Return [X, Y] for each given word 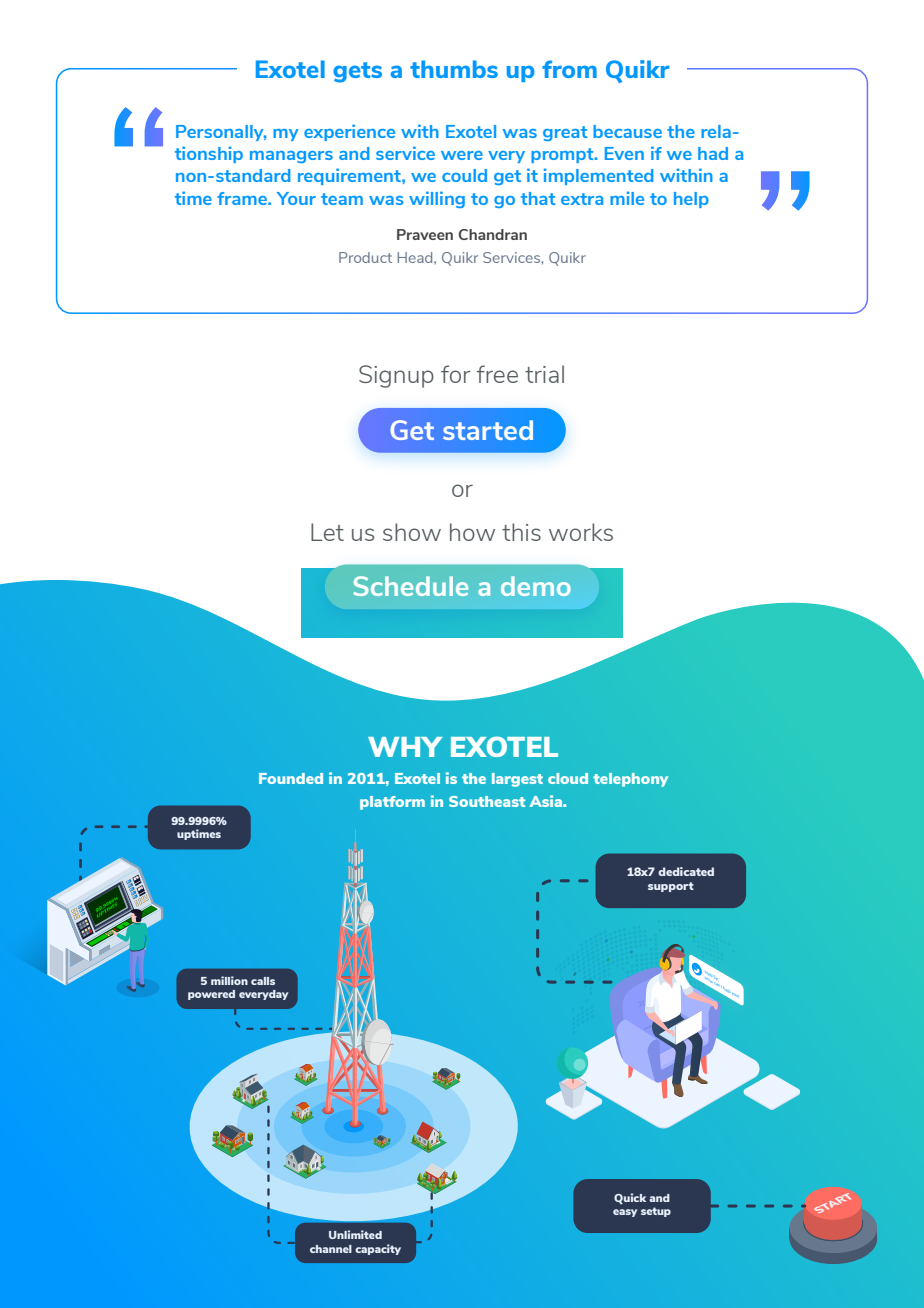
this [521, 532]
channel [331, 1249]
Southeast [487, 801]
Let [327, 532]
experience [349, 132]
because [627, 131]
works [581, 532]
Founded [291, 778]
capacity [378, 1249]
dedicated [686, 871]
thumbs [454, 69]
